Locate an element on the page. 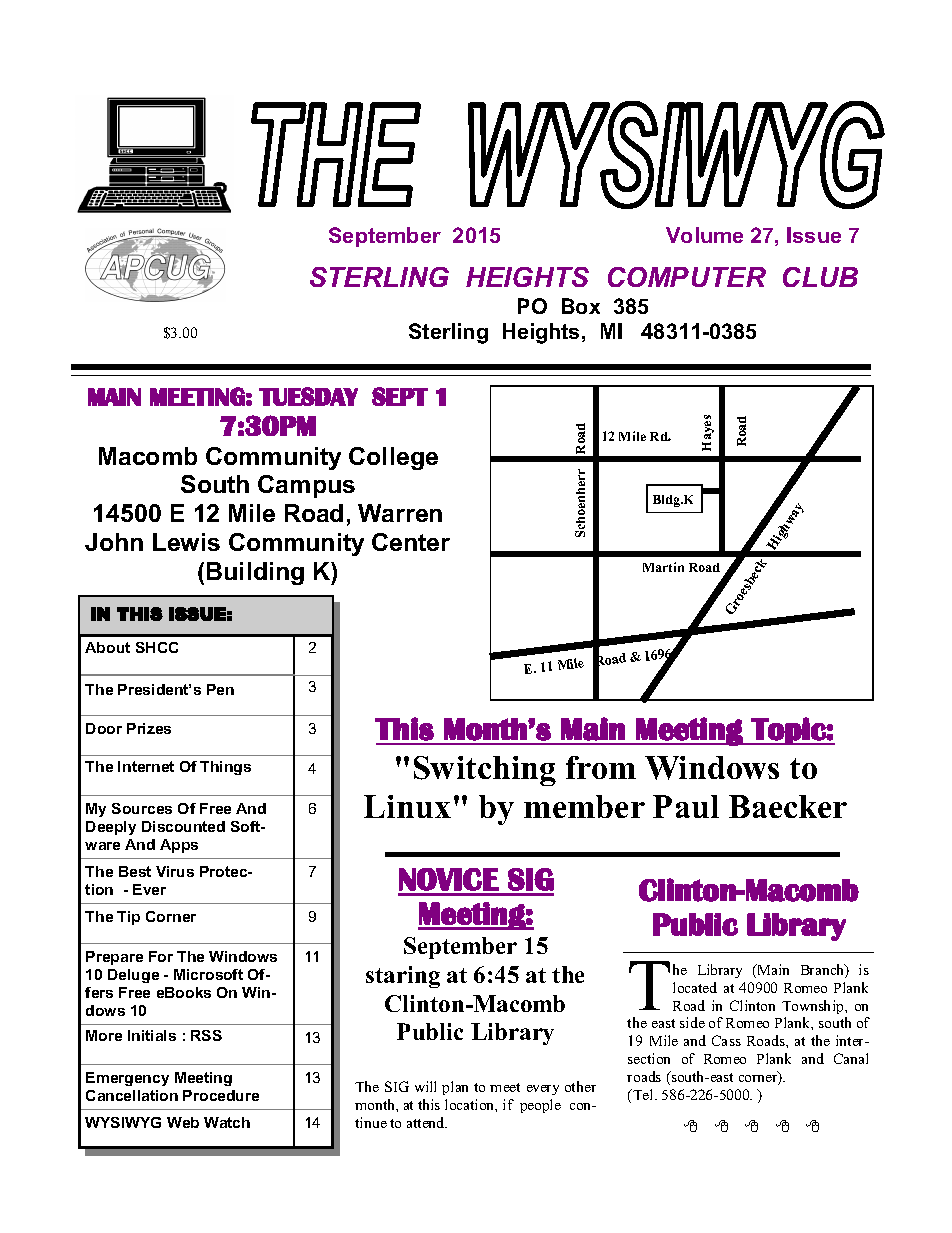 This document has height=1233, width=952. Center is located at coordinates (411, 542).
